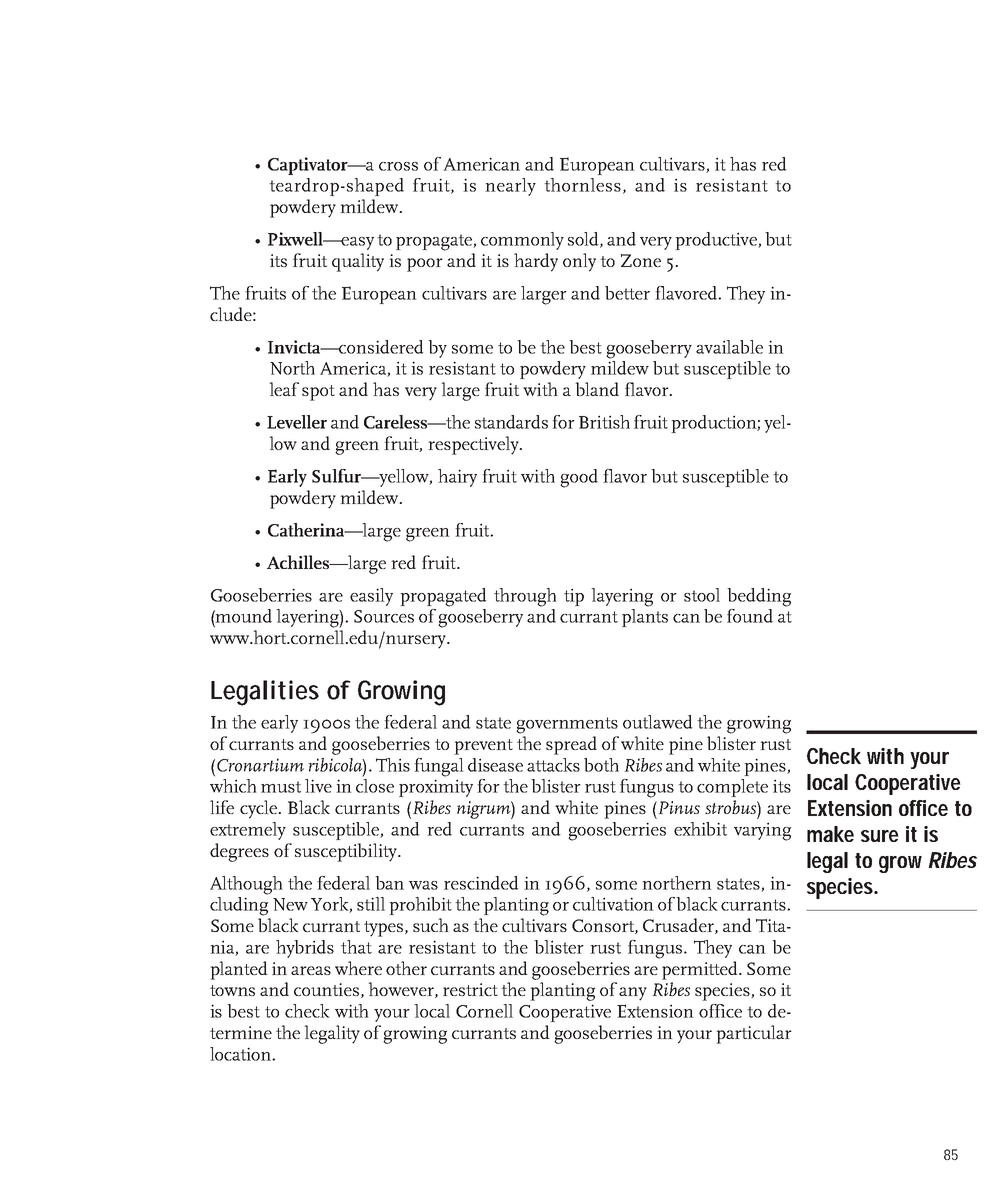 This document has width=1003, height=1204. Describe the element at coordinates (326, 989) in the document. I see `counties` at that location.
